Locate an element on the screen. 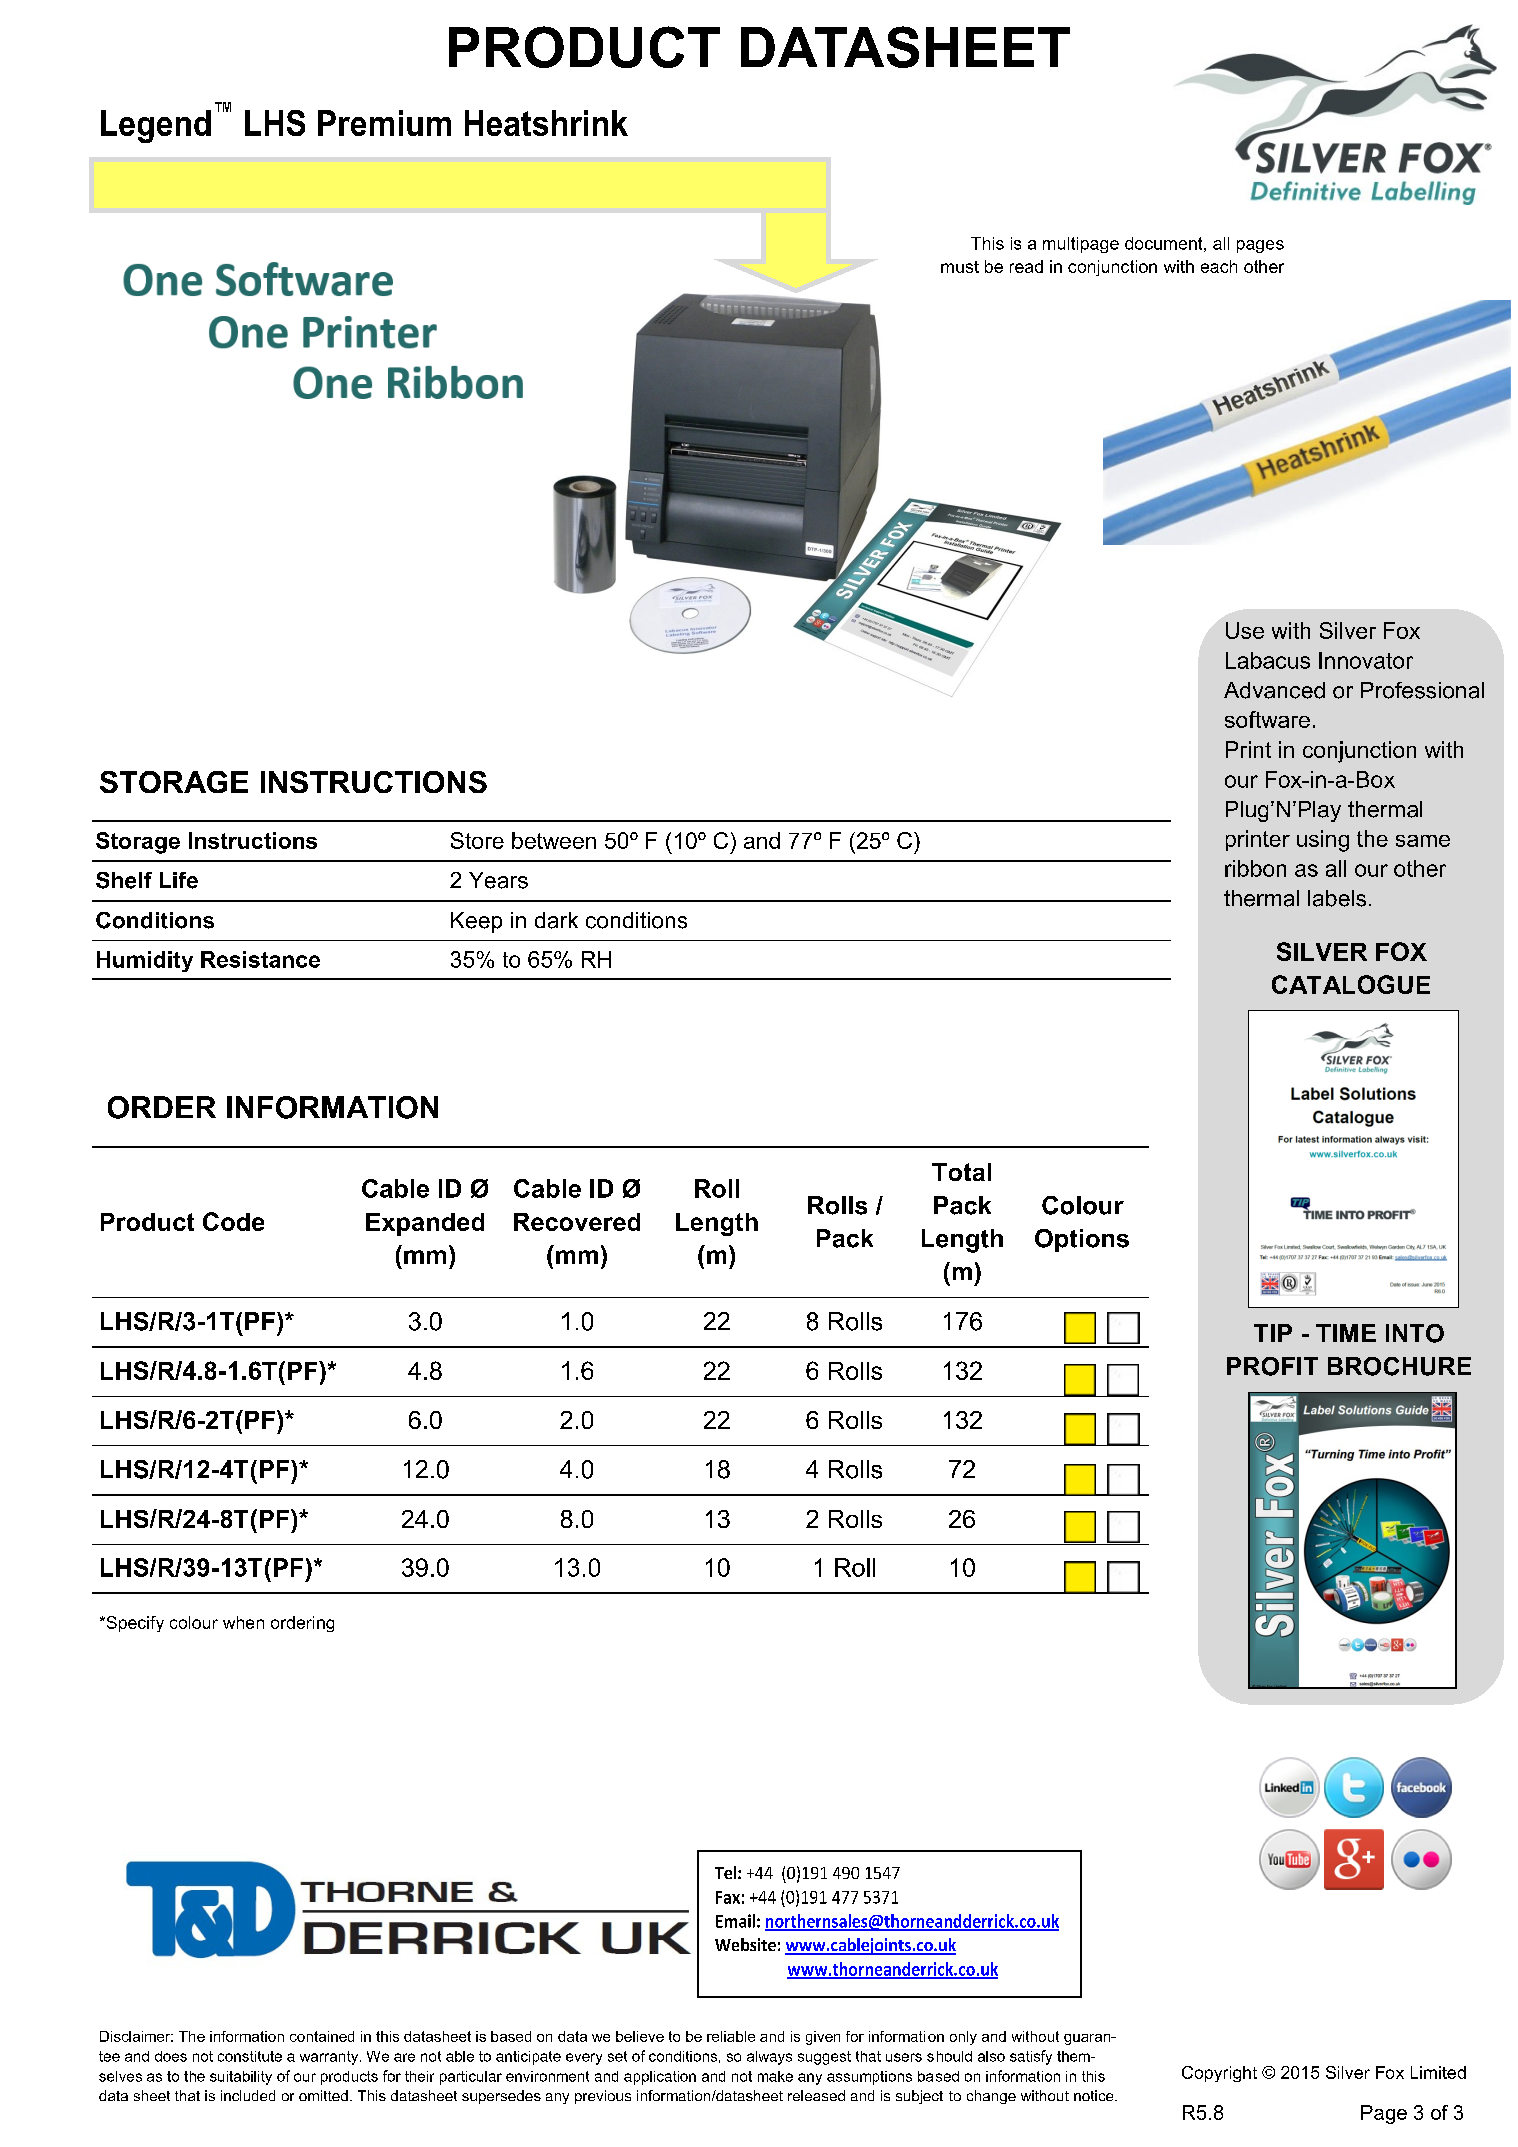 This screenshot has width=1518, height=2147. Advanced is located at coordinates (1274, 690).
